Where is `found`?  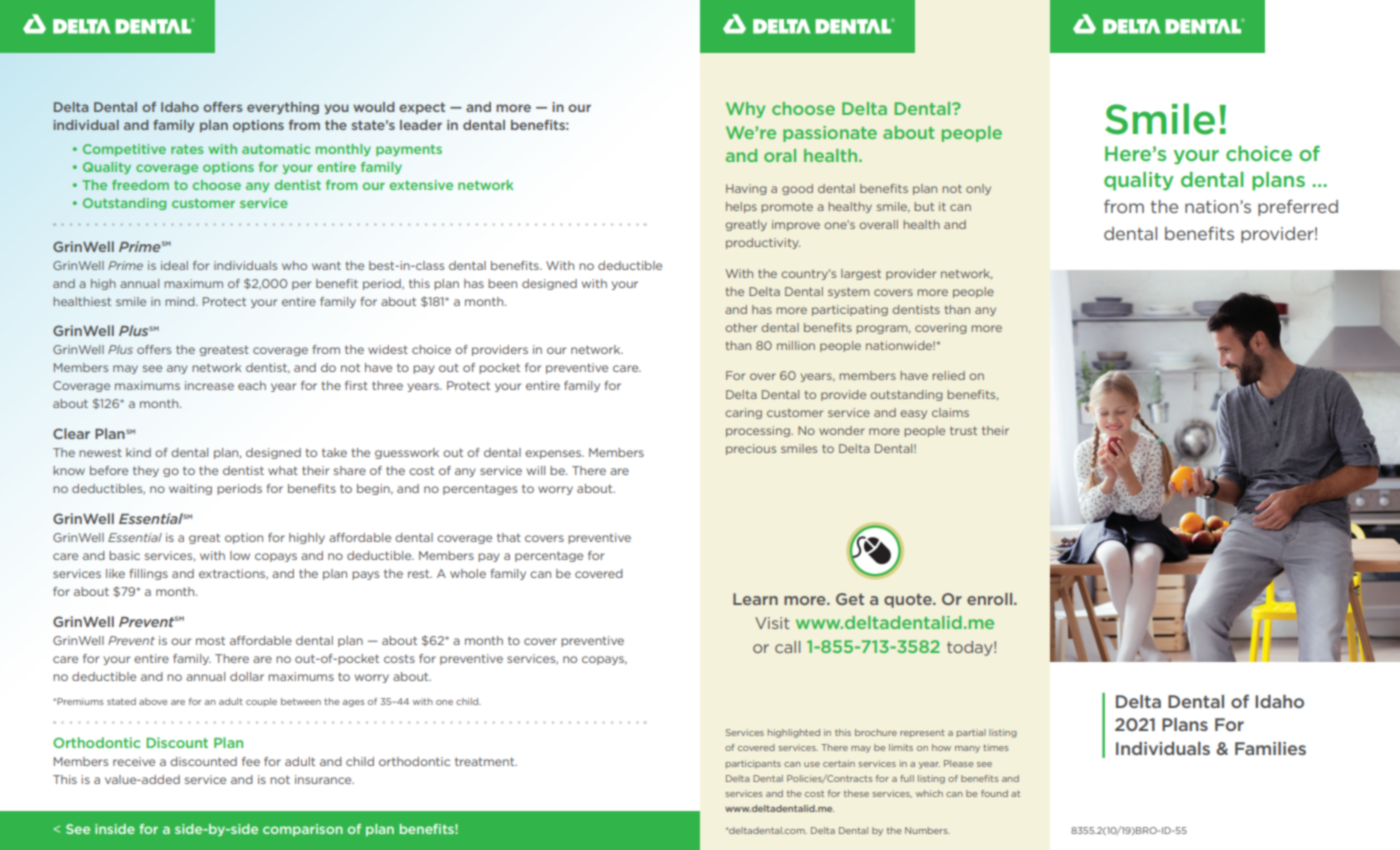
found is located at coordinates (994, 793).
